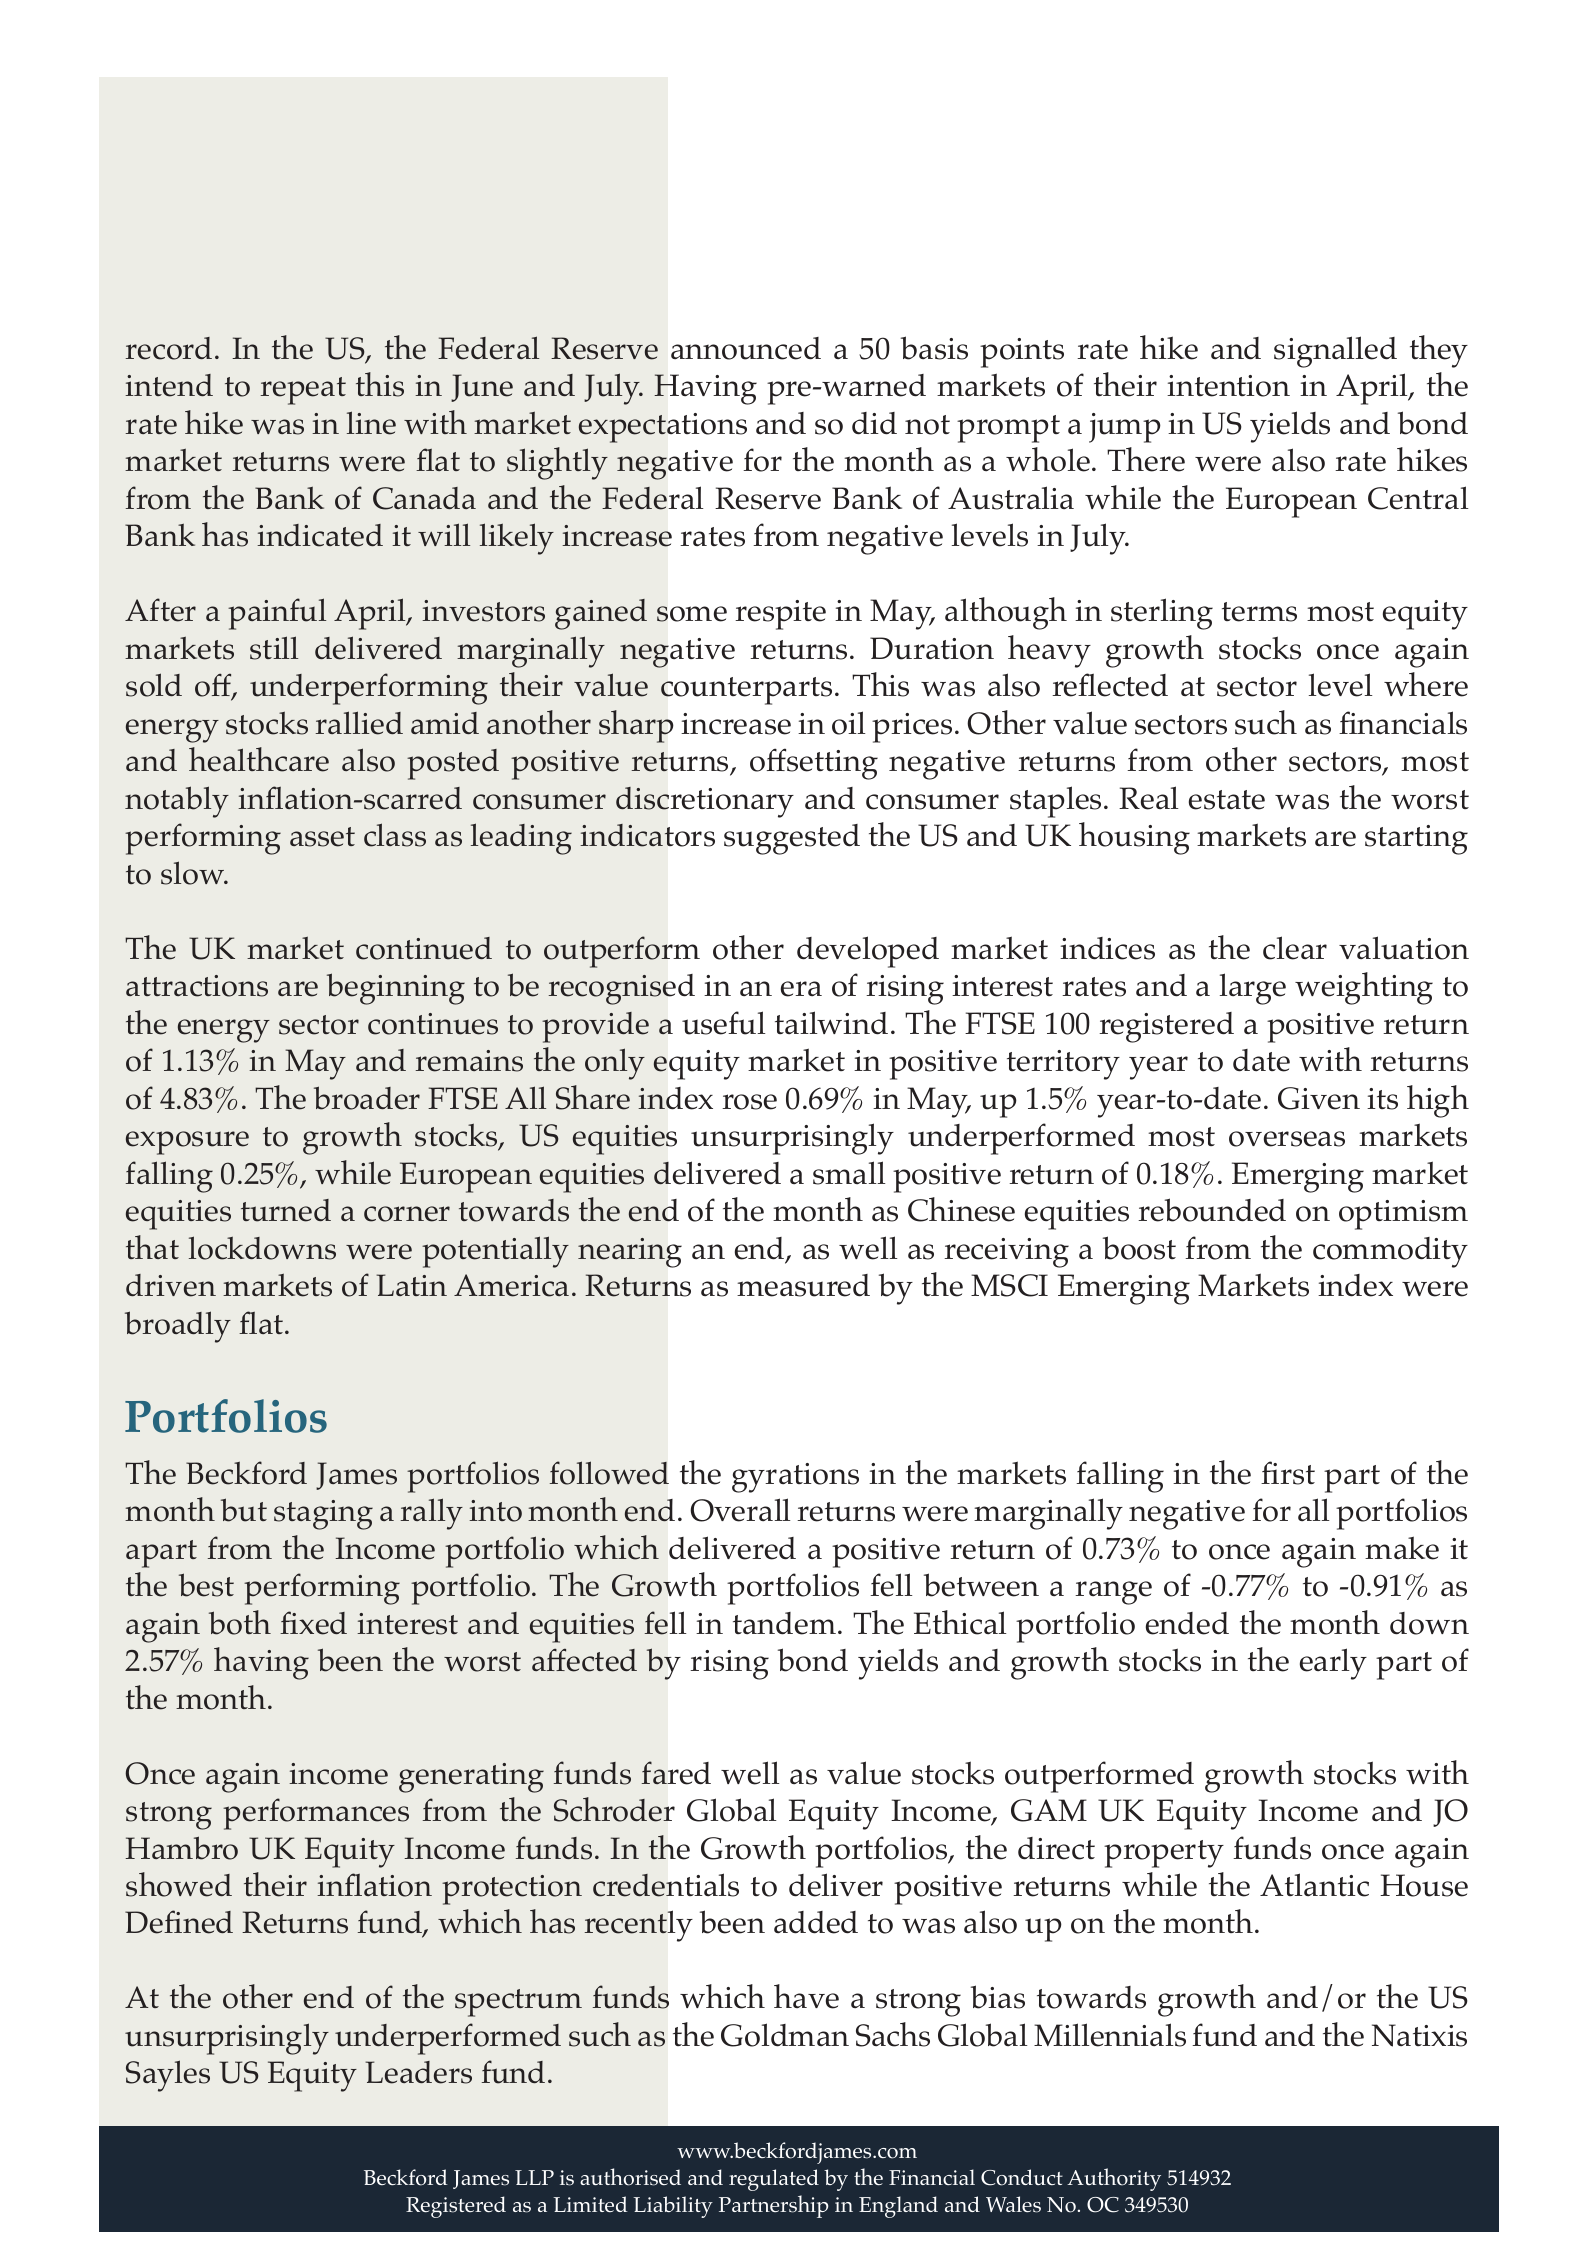 This page has width=1595, height=2255. Describe the element at coordinates (1228, 386) in the page. I see `intention` at that location.
